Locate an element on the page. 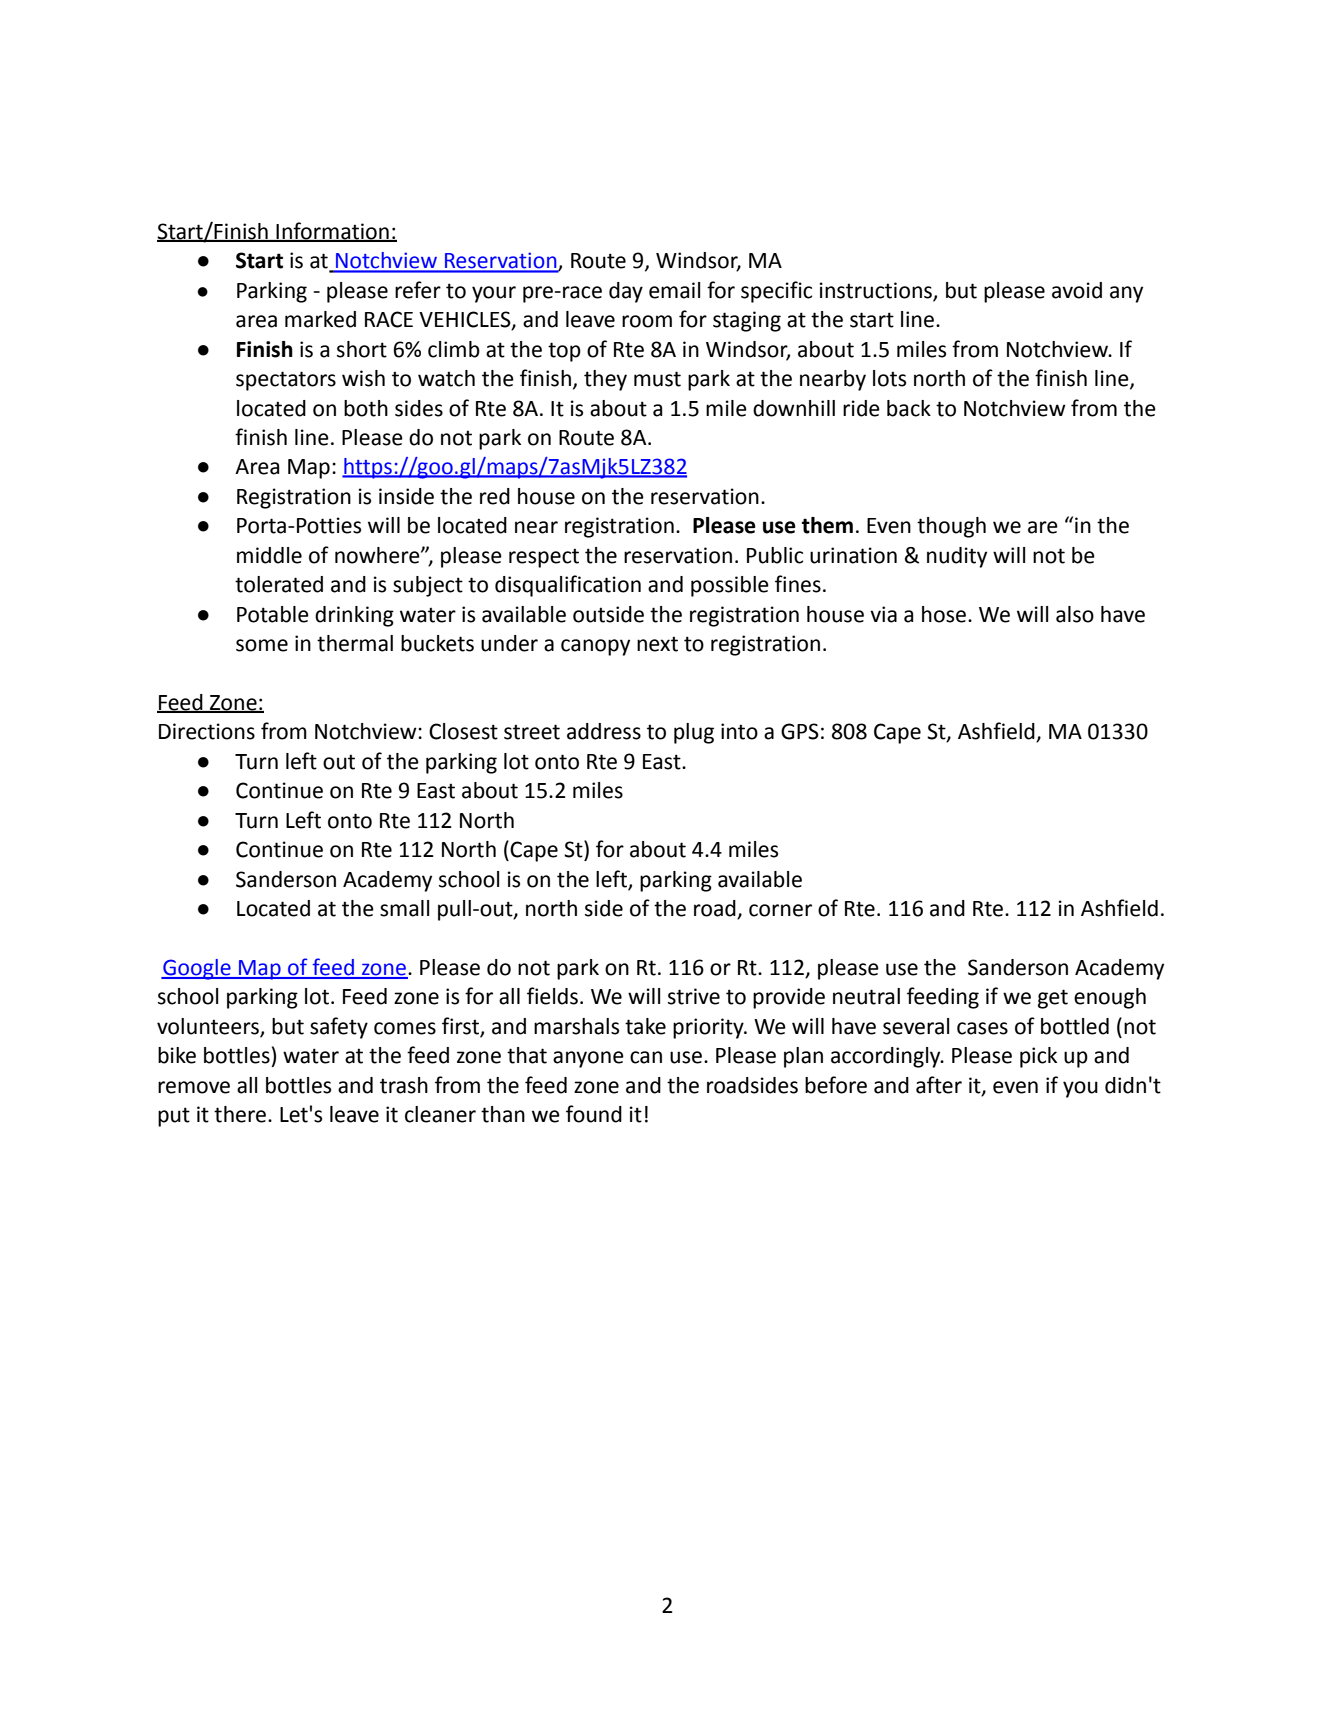 This image has height=1727, width=1335. corner is located at coordinates (780, 910).
